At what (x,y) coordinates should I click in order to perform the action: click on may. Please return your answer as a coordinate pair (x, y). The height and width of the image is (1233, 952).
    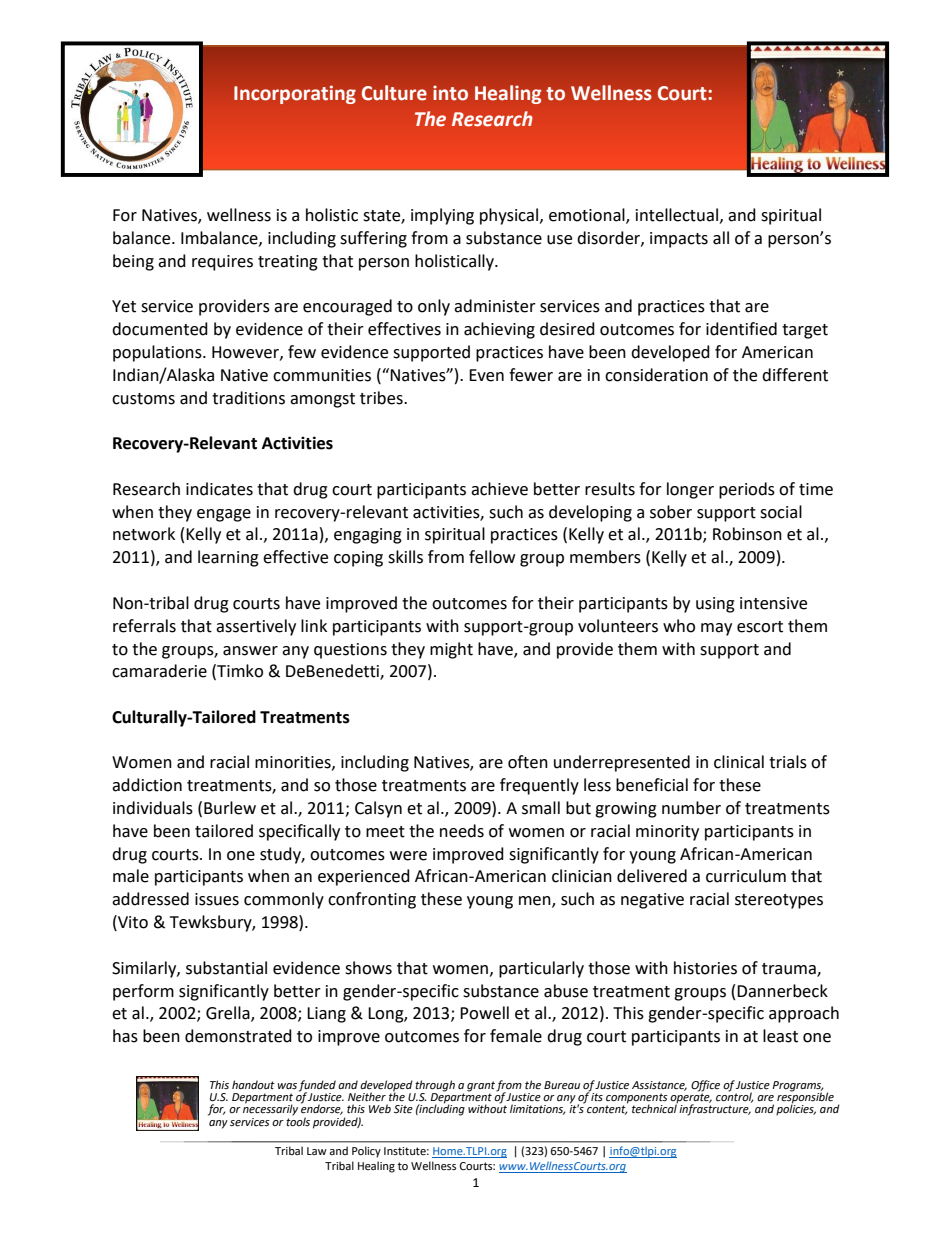
    Looking at the image, I should click on (716, 629).
